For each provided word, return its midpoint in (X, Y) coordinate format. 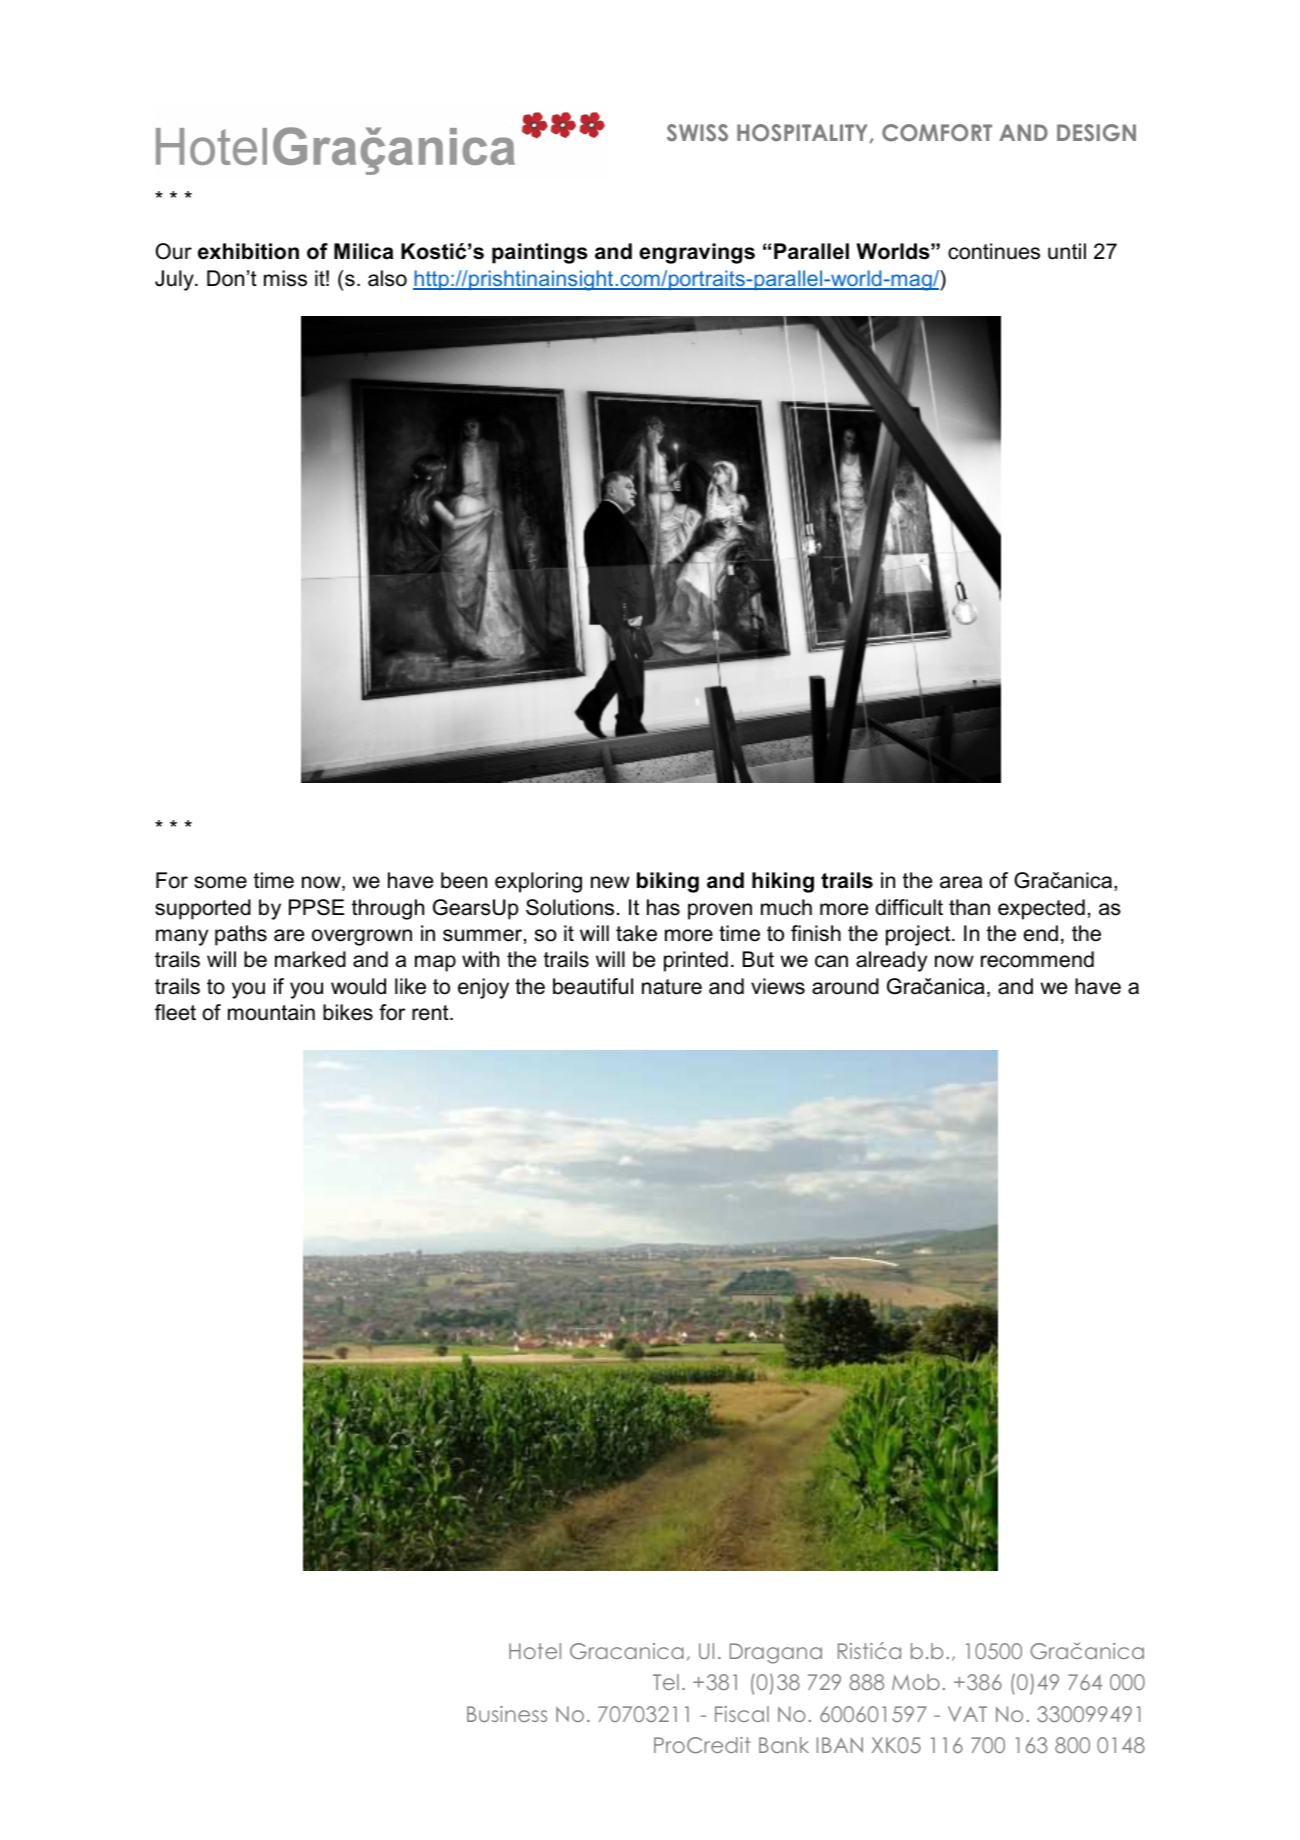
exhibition (248, 251)
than (969, 907)
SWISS (697, 133)
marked (310, 959)
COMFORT (937, 133)
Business (507, 1714)
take (636, 933)
